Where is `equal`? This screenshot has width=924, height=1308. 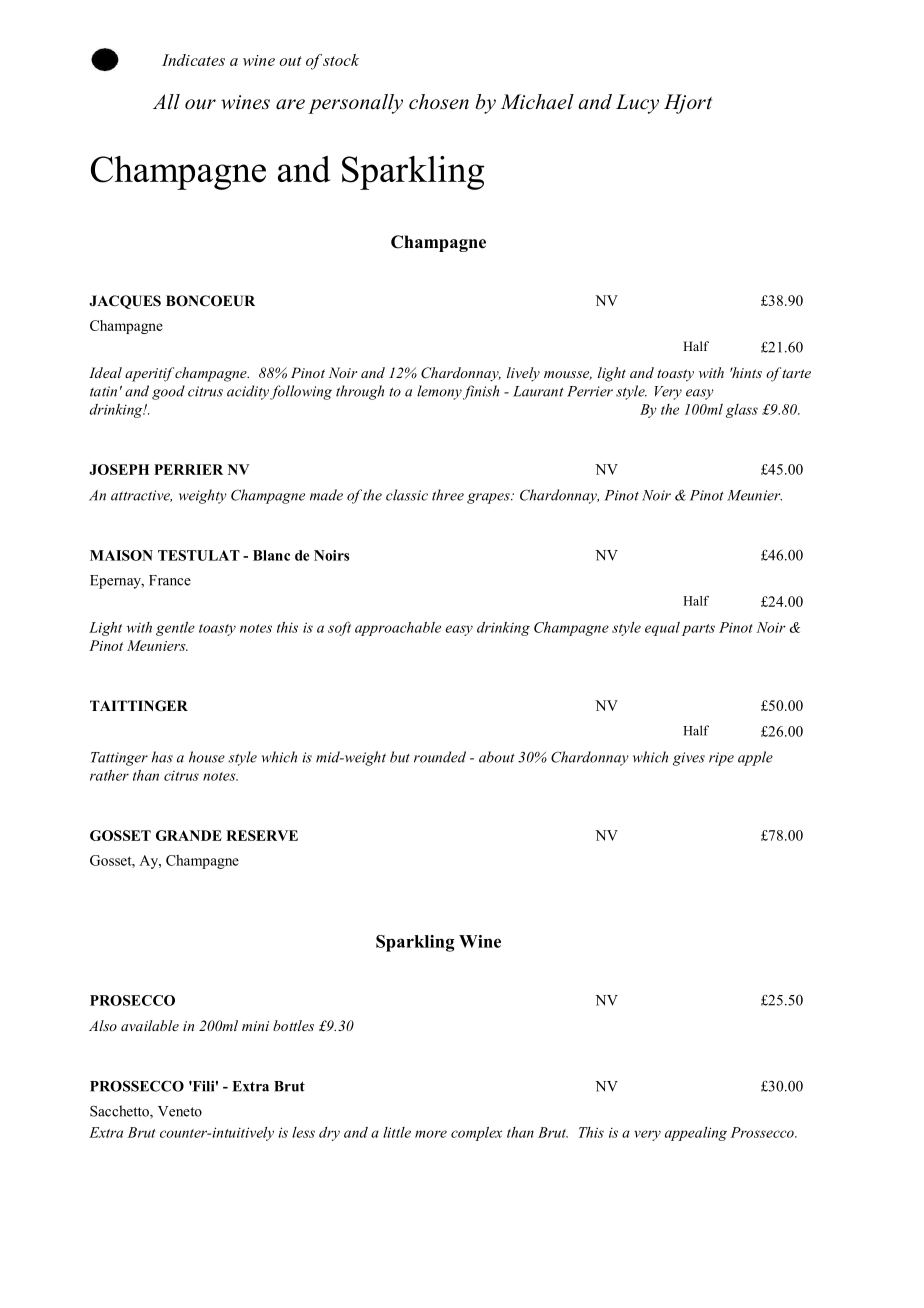
equal is located at coordinates (662, 629).
